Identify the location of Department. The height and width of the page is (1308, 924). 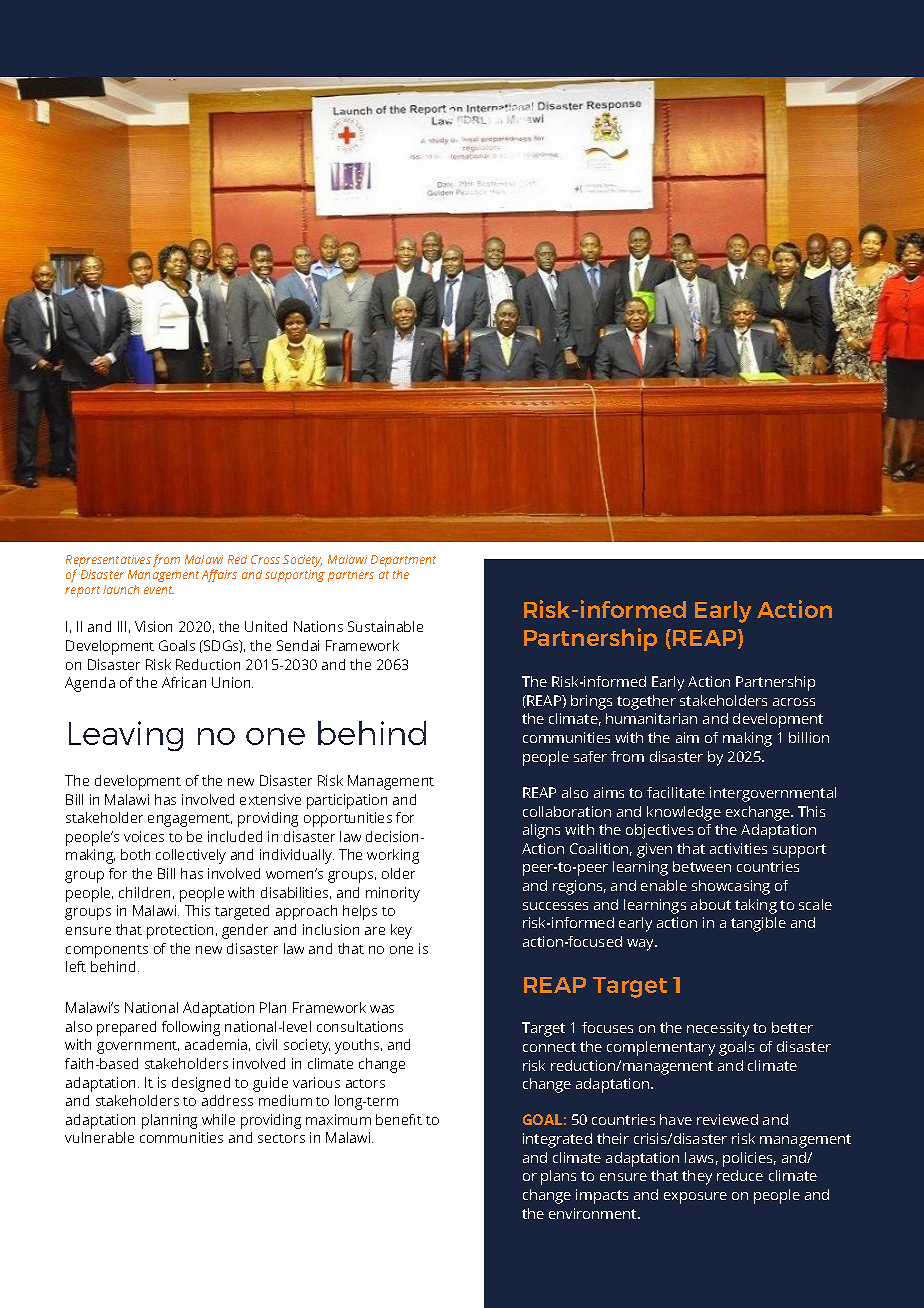
(403, 561).
